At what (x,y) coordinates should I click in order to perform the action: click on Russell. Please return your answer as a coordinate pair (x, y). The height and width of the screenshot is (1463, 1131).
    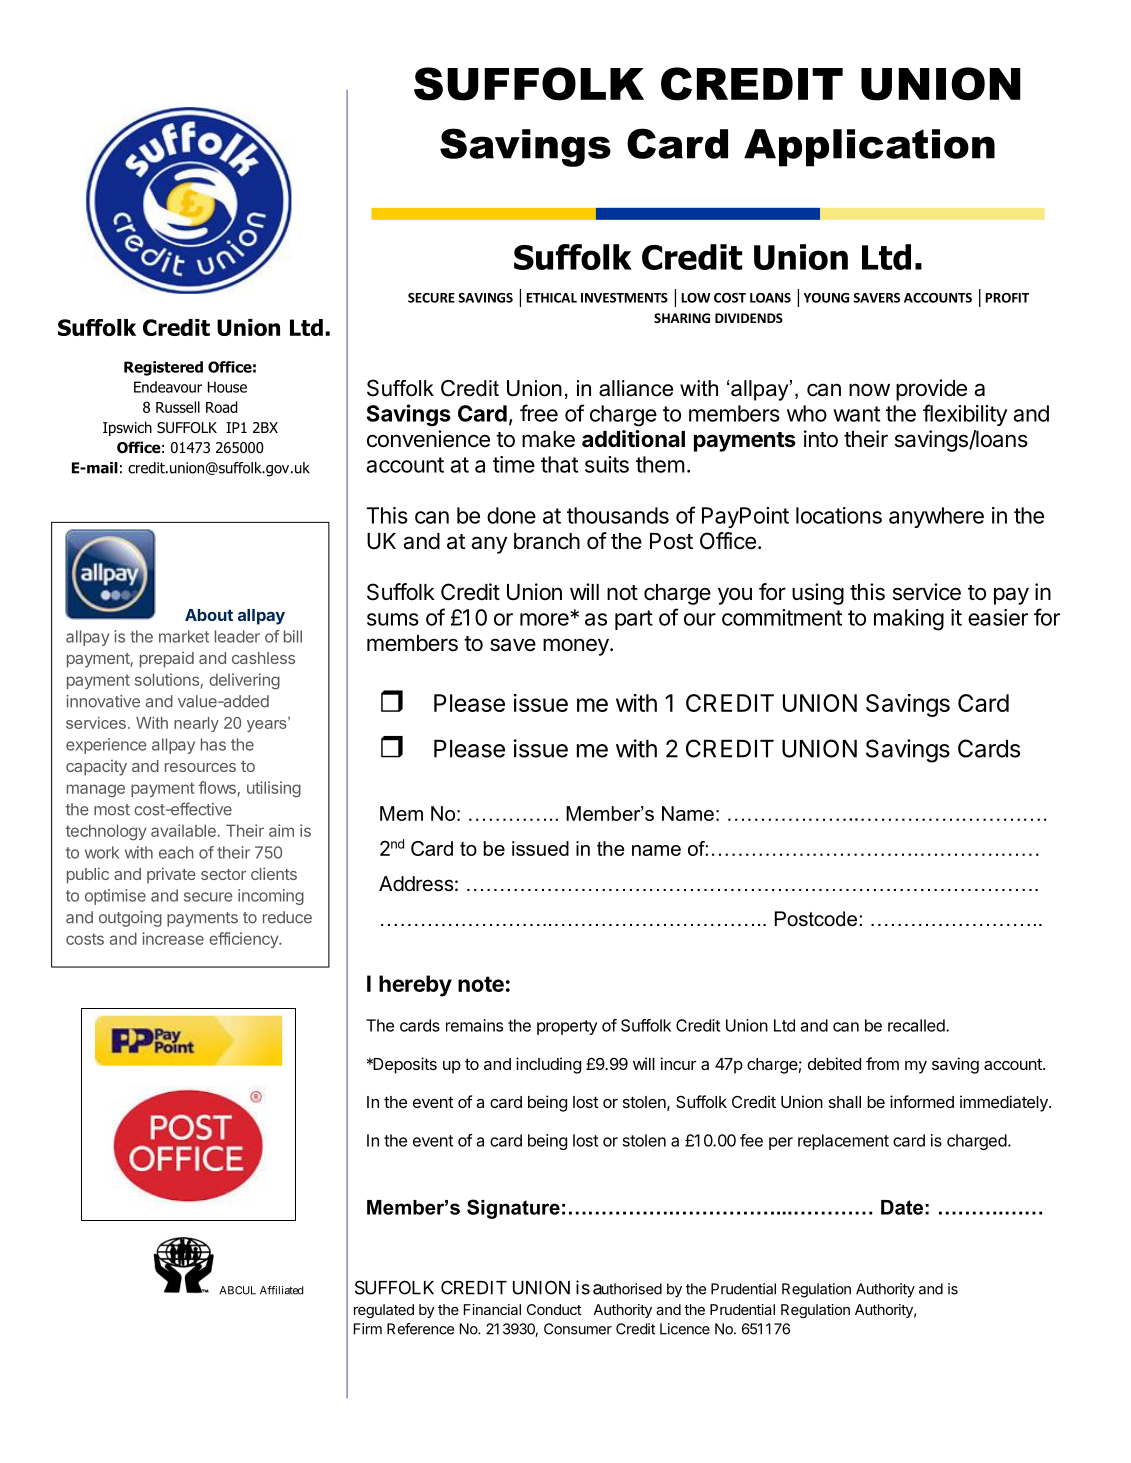
    Looking at the image, I should click on (178, 407).
